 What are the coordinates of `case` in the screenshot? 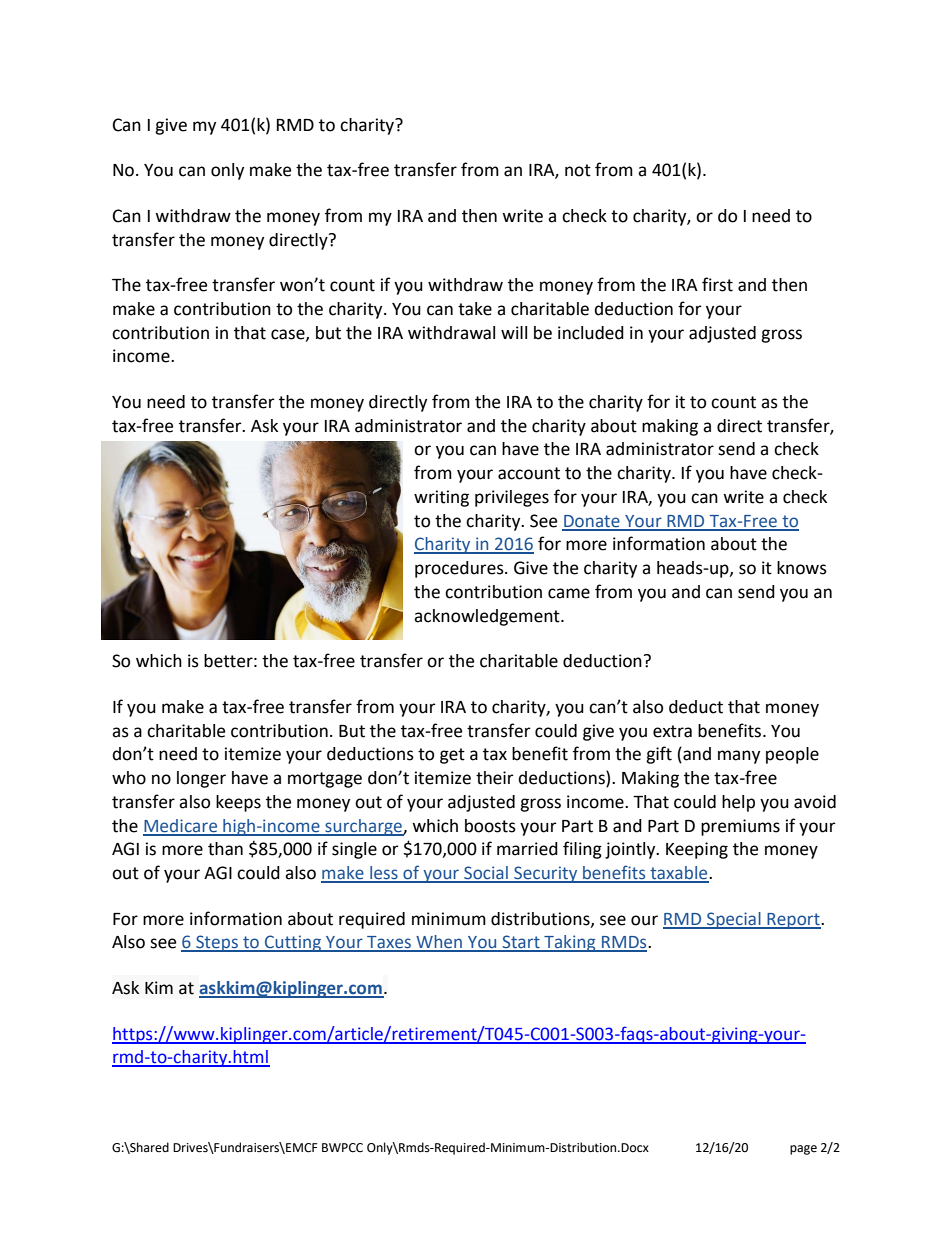 It's located at (289, 335).
